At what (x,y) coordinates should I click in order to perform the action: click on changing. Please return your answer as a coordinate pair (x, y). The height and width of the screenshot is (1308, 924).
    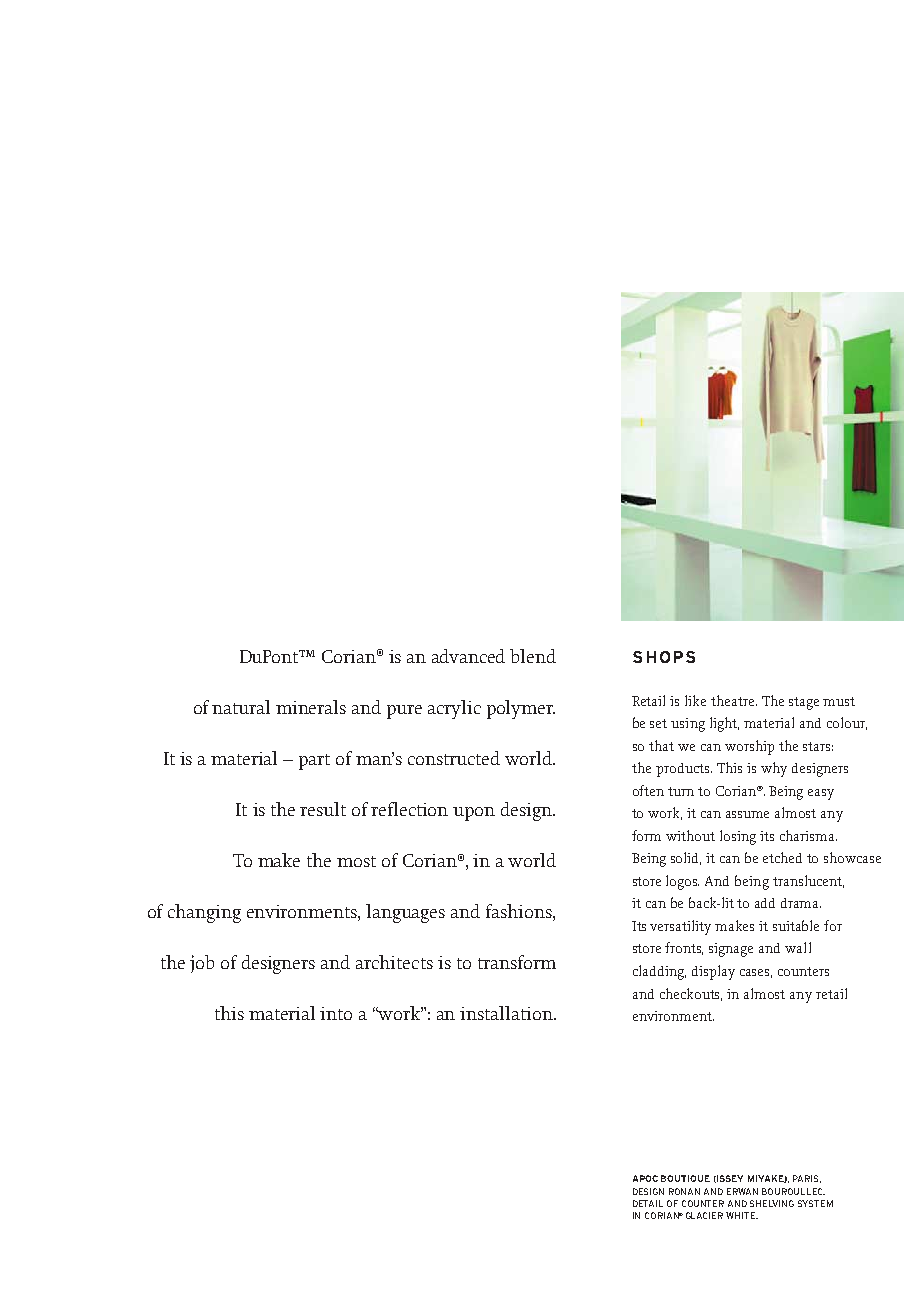
    Looking at the image, I should click on (204, 913).
